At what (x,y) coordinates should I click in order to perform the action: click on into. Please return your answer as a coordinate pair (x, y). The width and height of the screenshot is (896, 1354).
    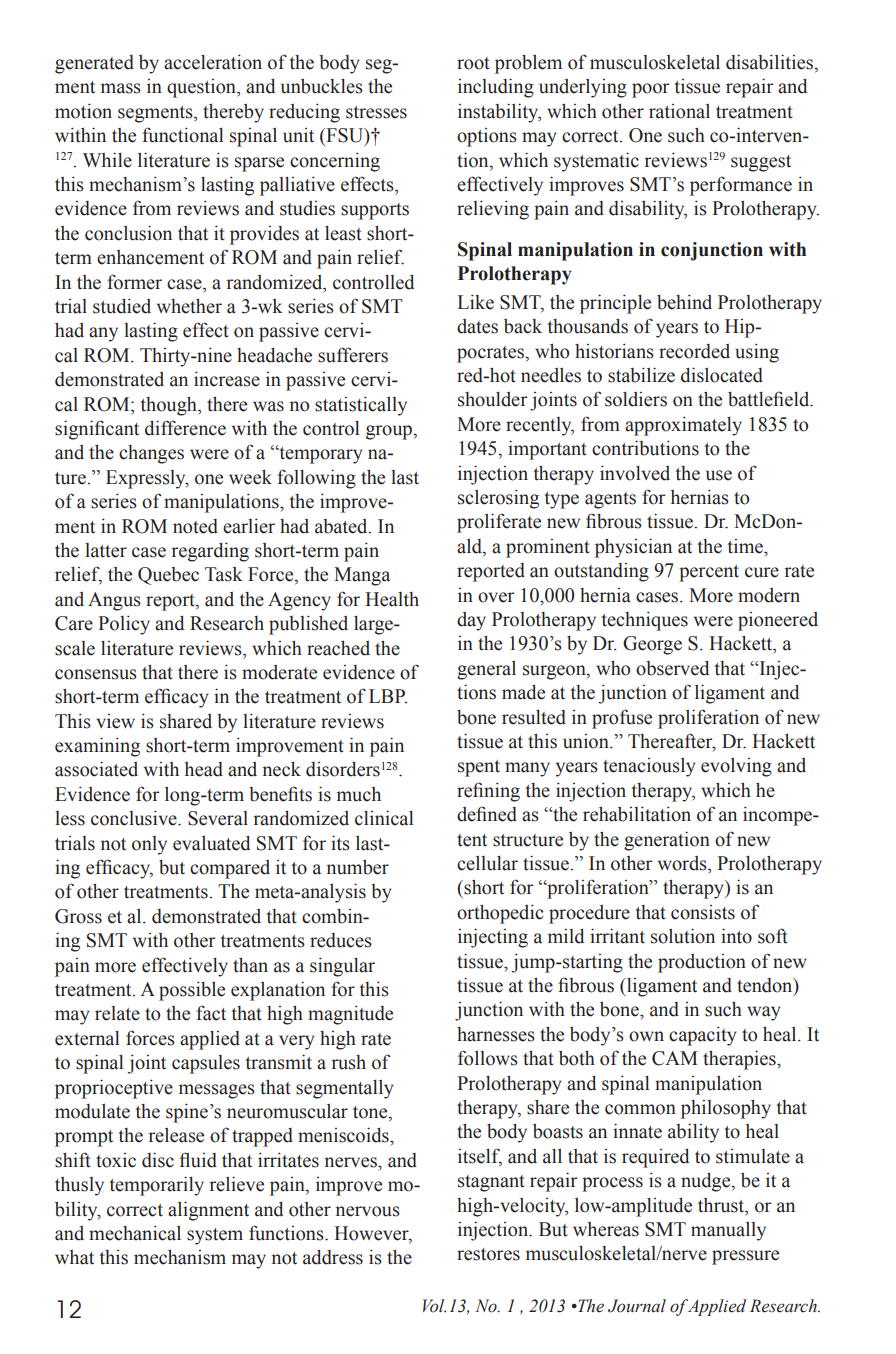
    Looking at the image, I should click on (736, 936).
